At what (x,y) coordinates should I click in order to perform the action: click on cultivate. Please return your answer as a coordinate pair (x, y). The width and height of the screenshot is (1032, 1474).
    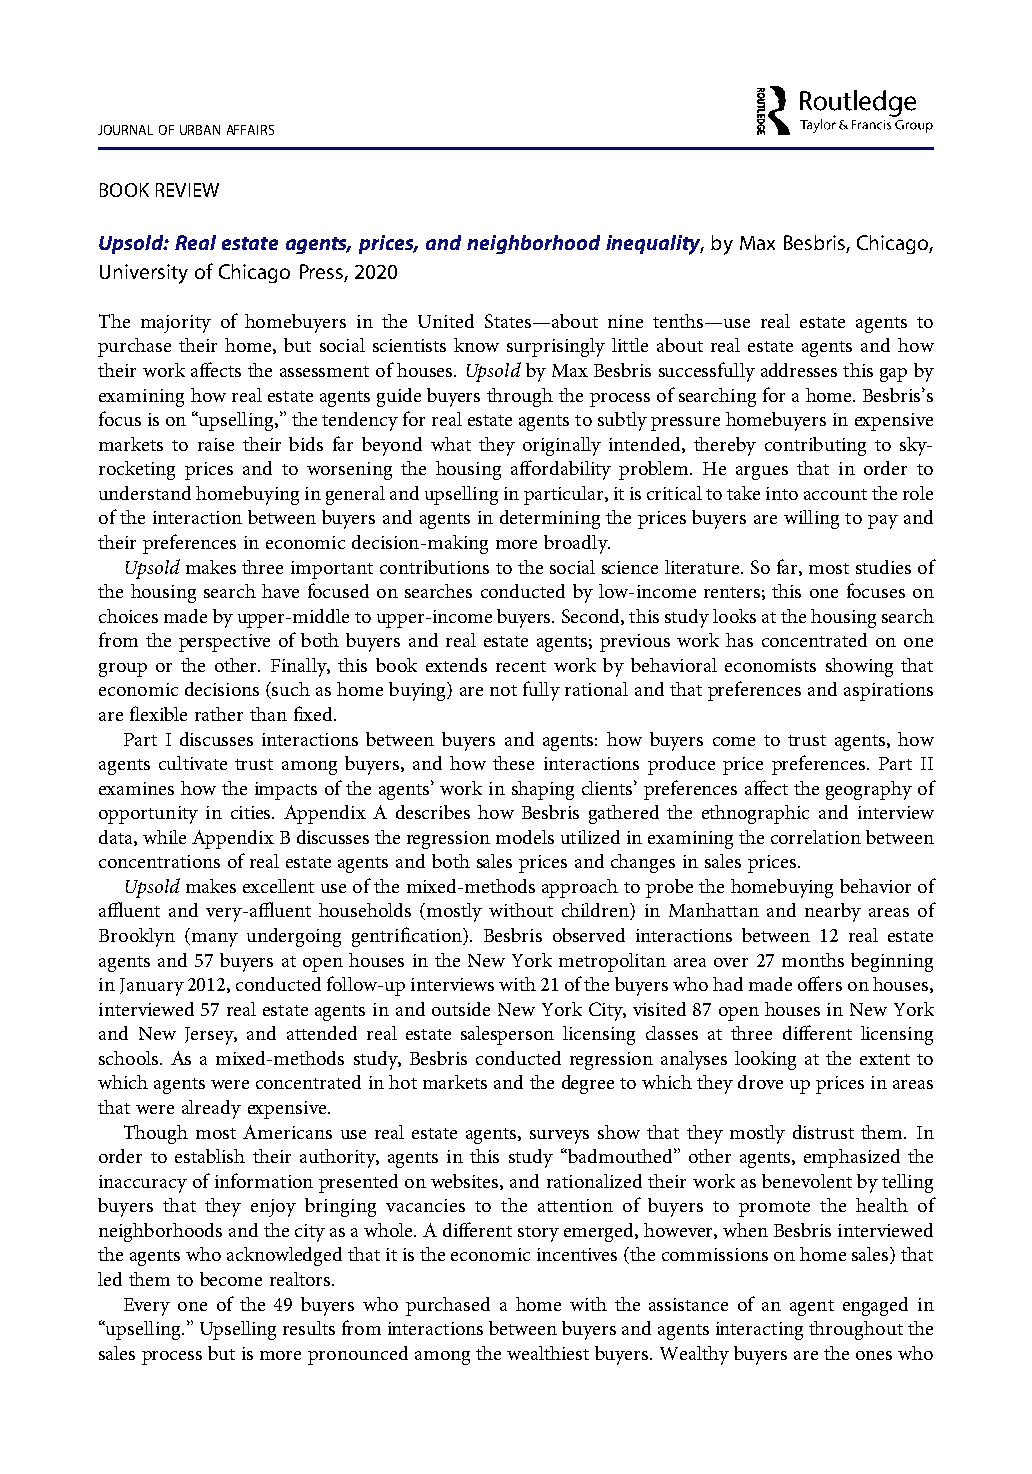
    Looking at the image, I should click on (193, 763).
